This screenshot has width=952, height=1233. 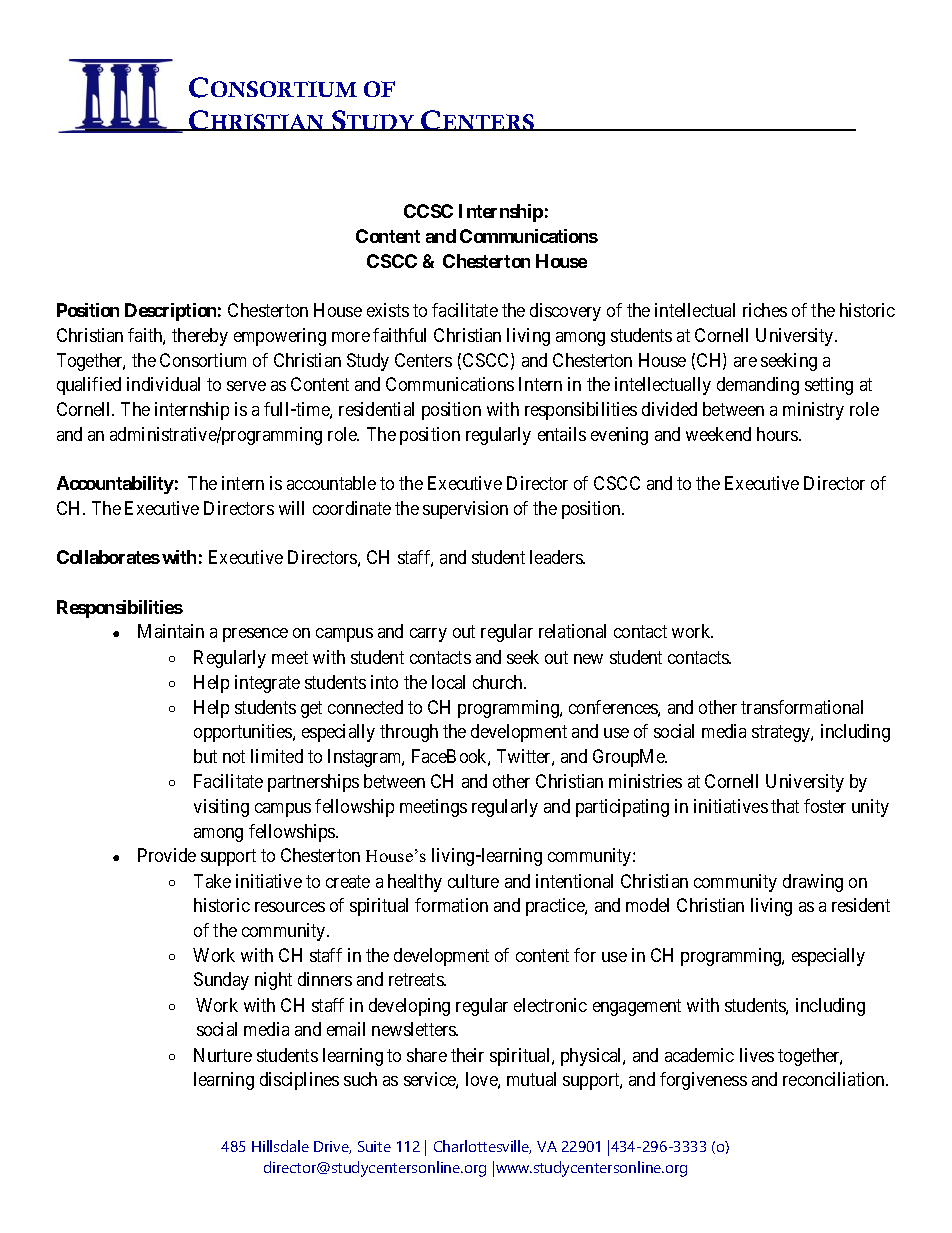 What do you see at coordinates (205, 756) in the screenshot?
I see `but` at bounding box center [205, 756].
